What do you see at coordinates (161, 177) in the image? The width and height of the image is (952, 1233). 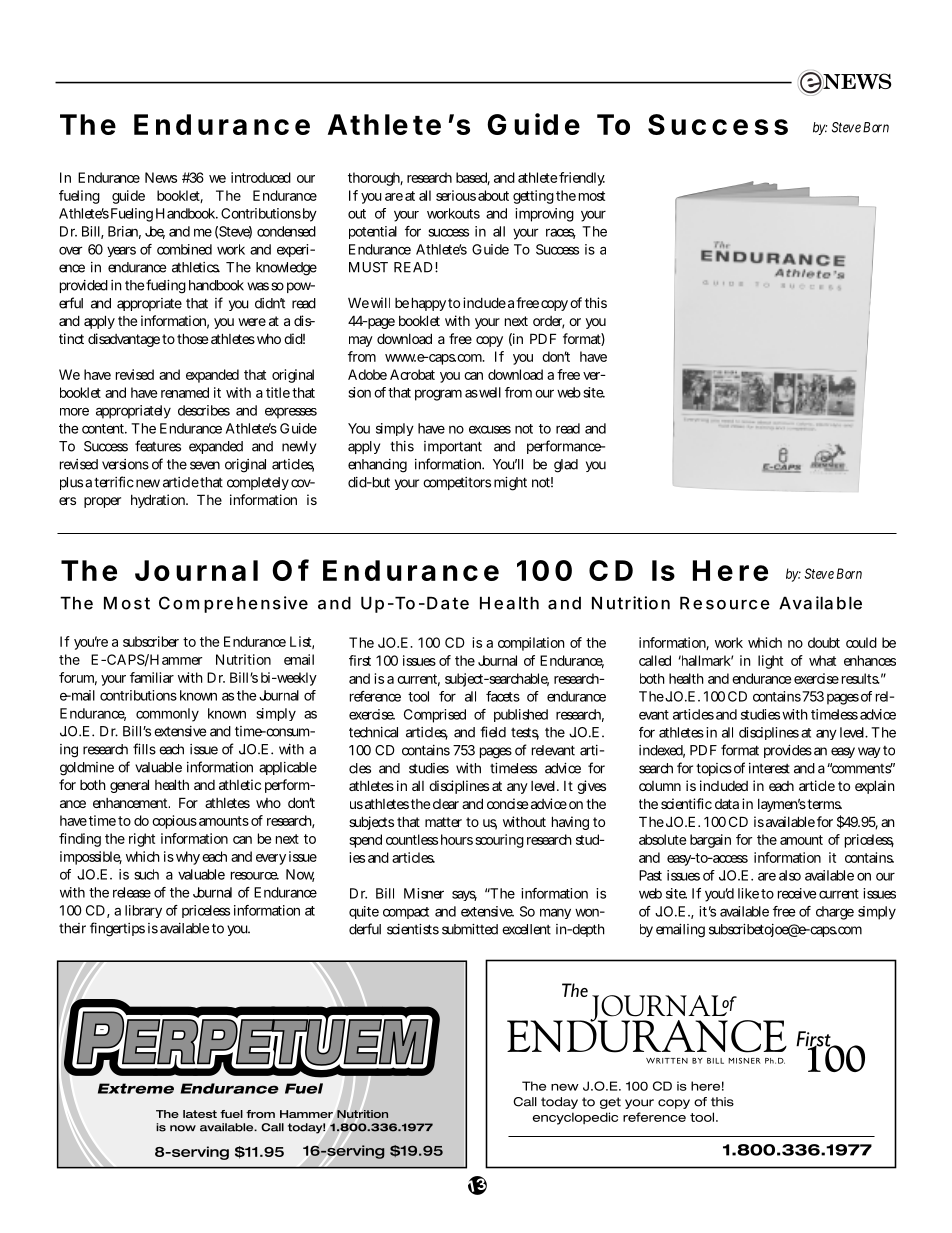 I see `News` at bounding box center [161, 177].
